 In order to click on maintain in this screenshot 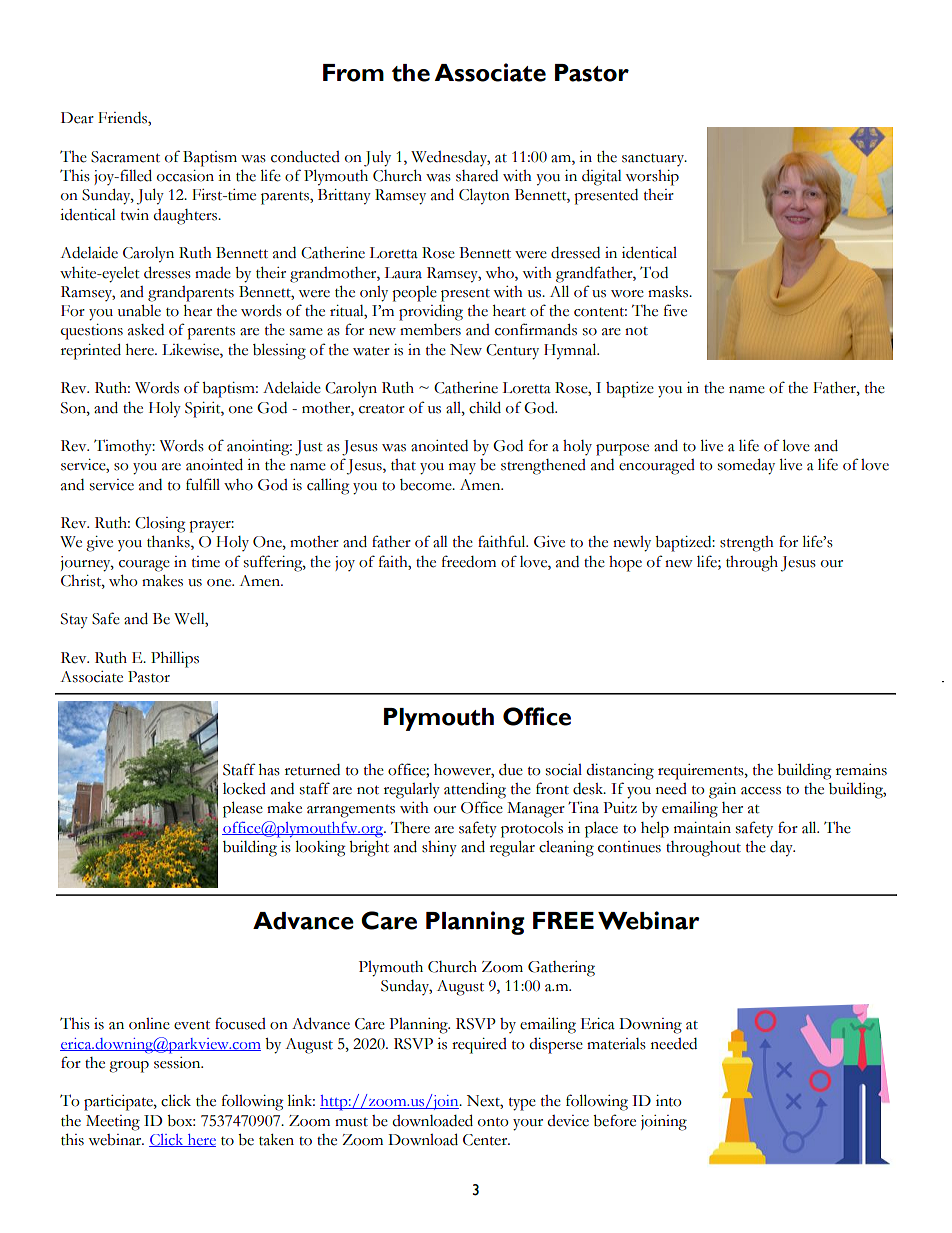, I will do `click(702, 828)`.
